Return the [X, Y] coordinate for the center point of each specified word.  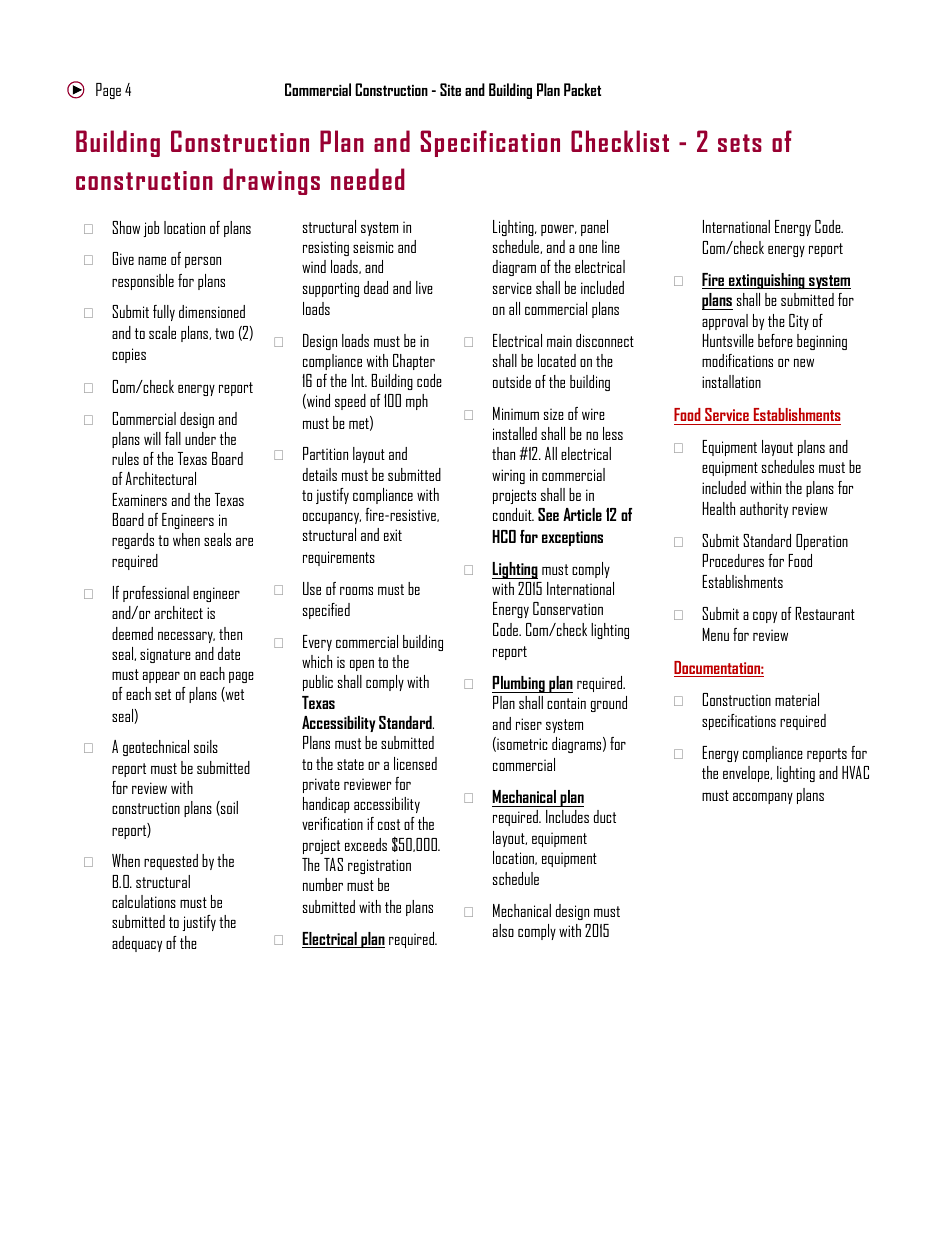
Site [450, 89]
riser [529, 724]
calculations [144, 901]
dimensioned [212, 311]
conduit [513, 514]
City [799, 322]
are [244, 542]
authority [764, 510]
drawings [271, 181]
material [797, 699]
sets [740, 143]
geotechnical [156, 748]
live [424, 287]
